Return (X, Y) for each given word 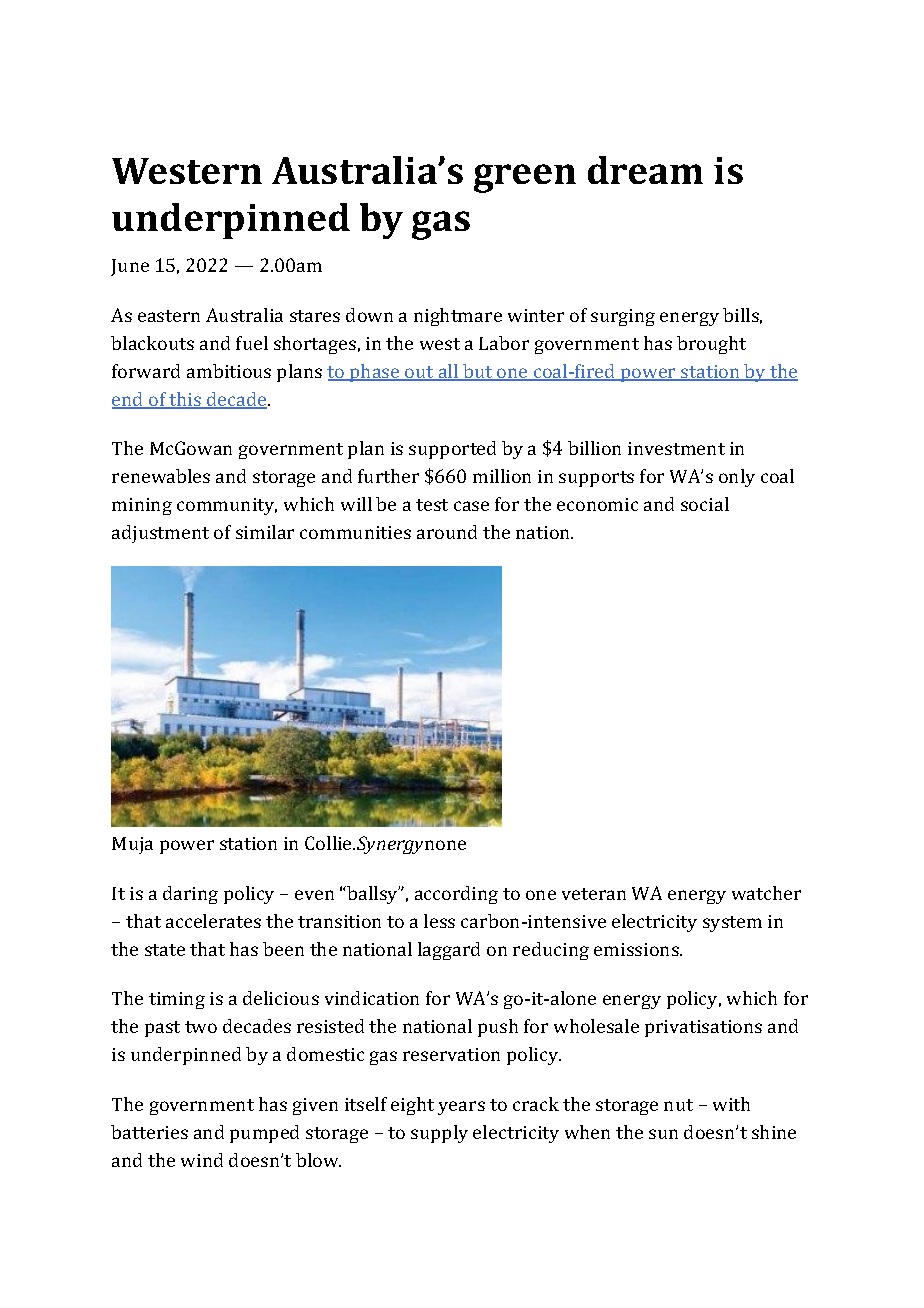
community (227, 506)
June (130, 267)
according (456, 895)
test (432, 505)
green (525, 178)
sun (663, 1134)
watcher (766, 893)
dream (645, 170)
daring (190, 895)
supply (439, 1134)
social (705, 504)
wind (202, 1160)
